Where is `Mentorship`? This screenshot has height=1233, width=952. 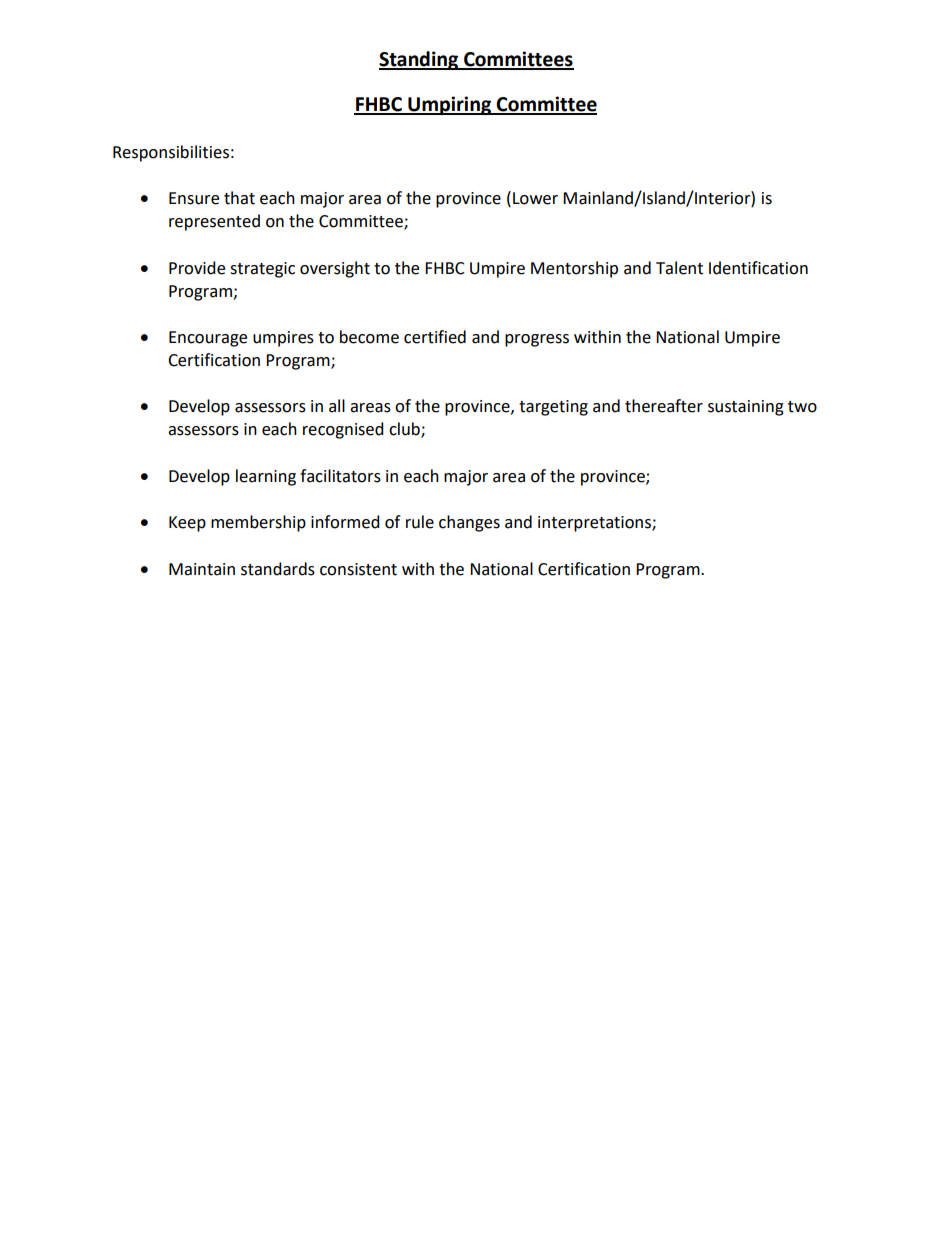 Mentorship is located at coordinates (574, 269).
